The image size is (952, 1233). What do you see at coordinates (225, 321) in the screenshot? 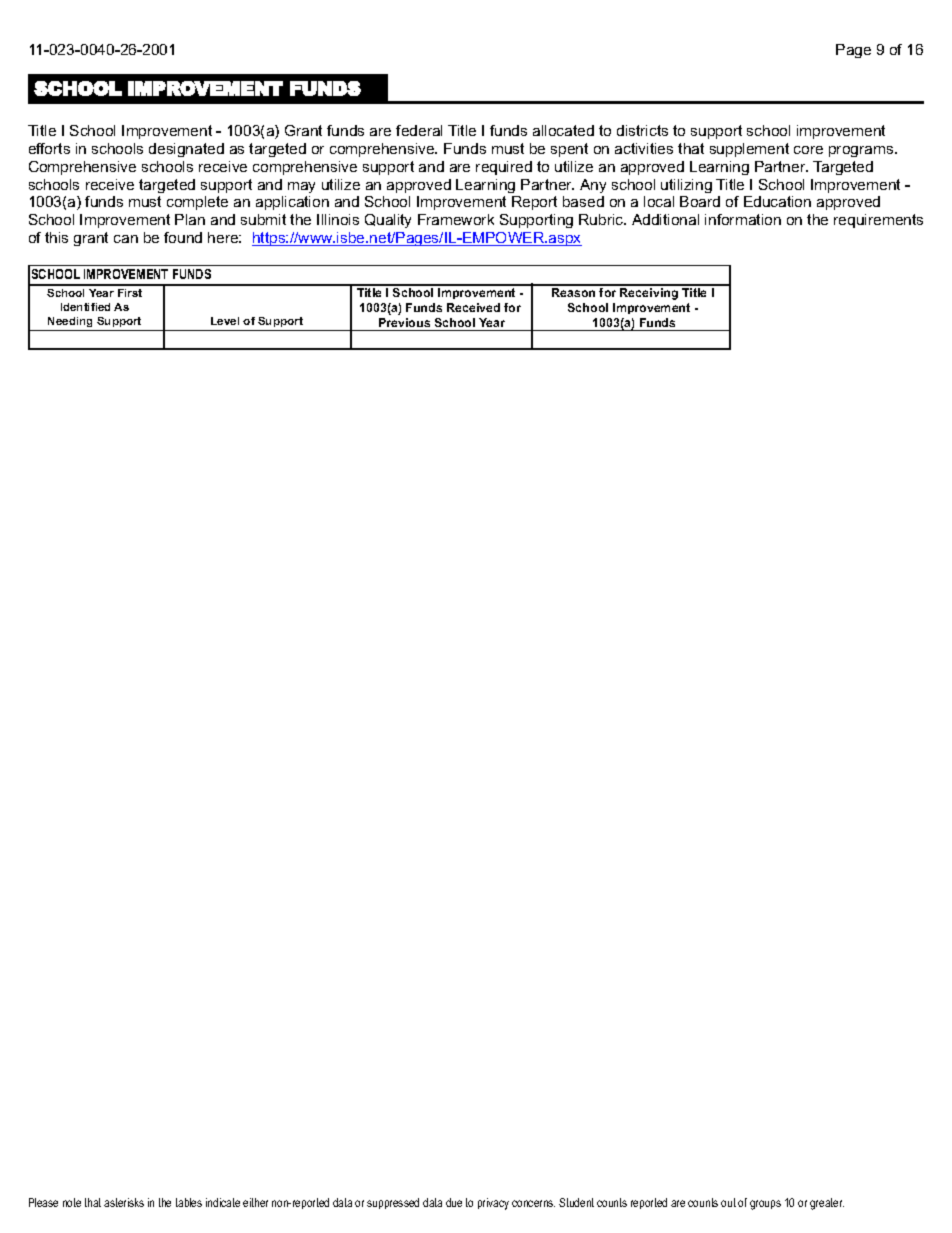
I see `Level` at bounding box center [225, 321].
